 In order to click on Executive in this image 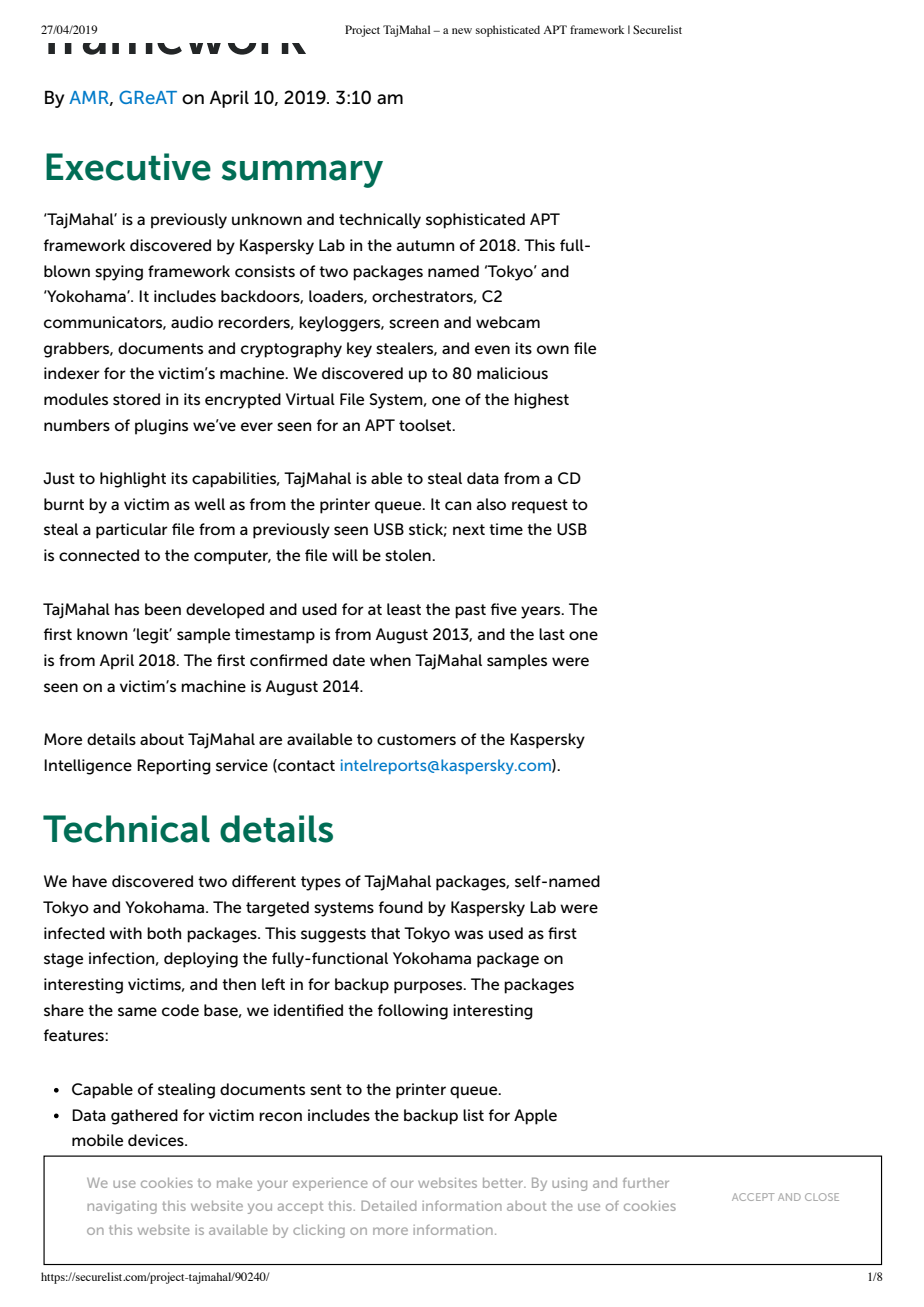, I will do `click(128, 167)`.
